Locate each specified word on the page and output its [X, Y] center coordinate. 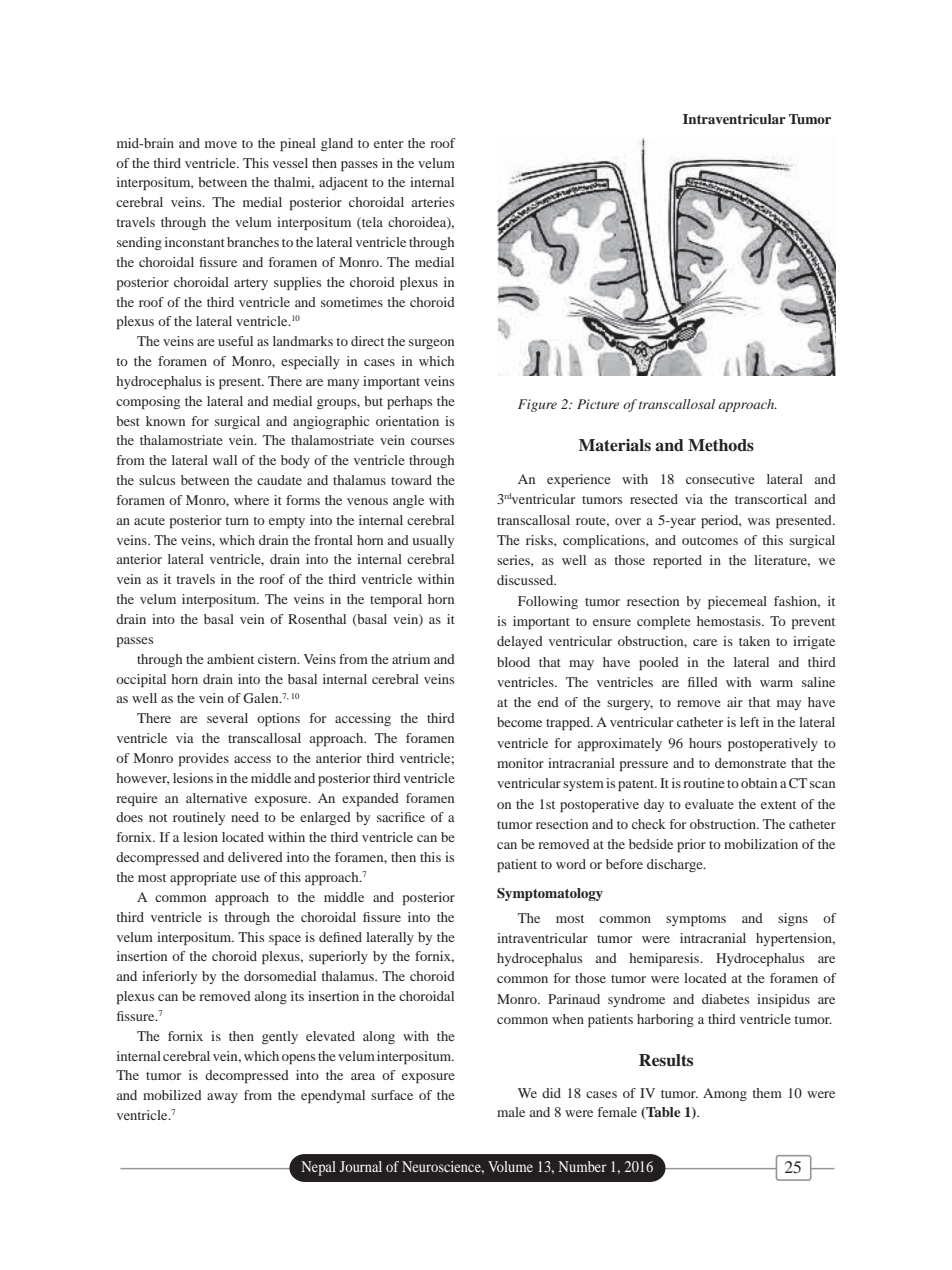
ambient [230, 659]
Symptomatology [550, 894]
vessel [290, 163]
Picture [598, 404]
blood [513, 662]
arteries [433, 202]
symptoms [696, 921]
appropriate [203, 879]
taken [754, 641]
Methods [721, 445]
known [165, 421]
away [222, 1098]
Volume [510, 1166]
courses [432, 441]
